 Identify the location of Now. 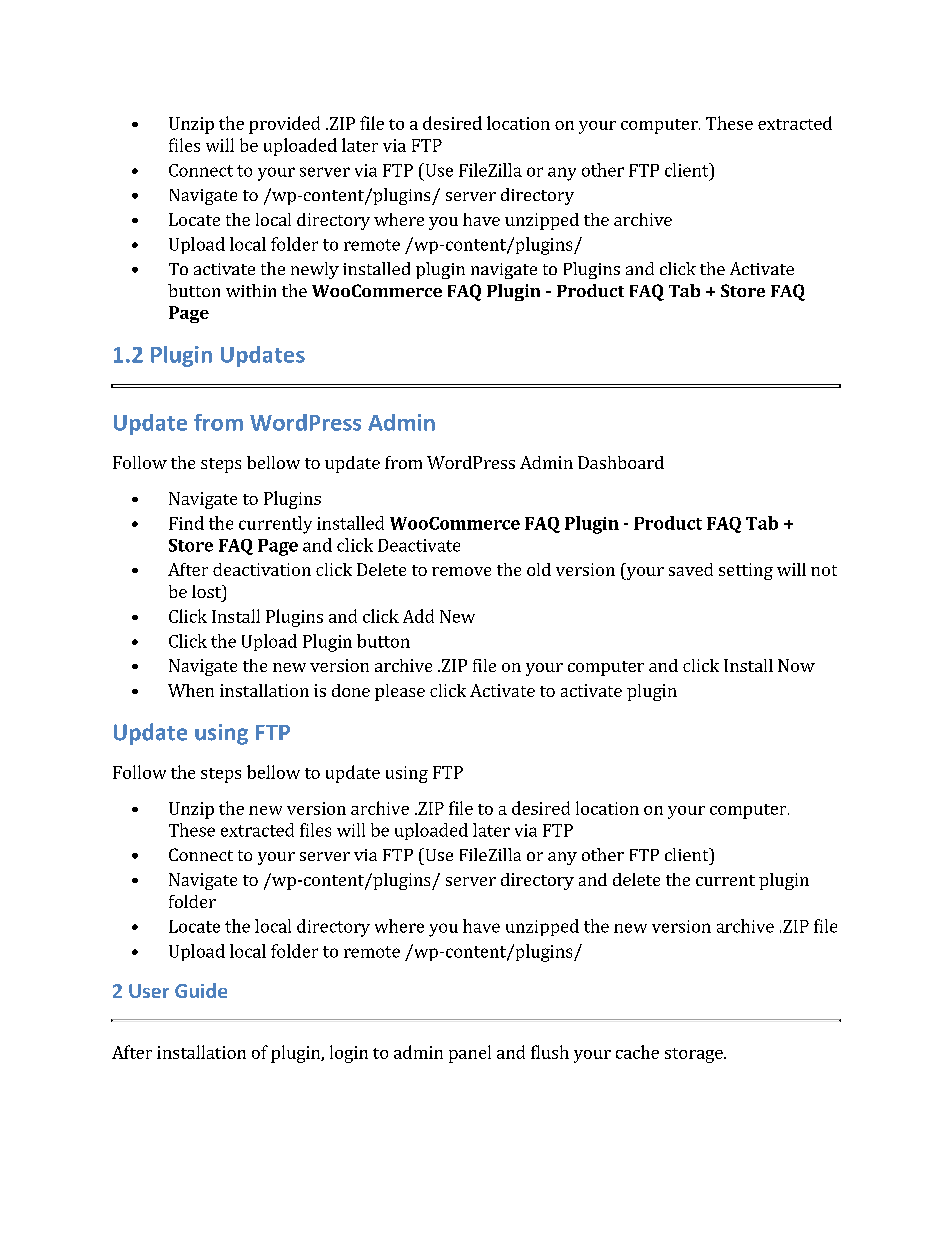
(796, 665).
